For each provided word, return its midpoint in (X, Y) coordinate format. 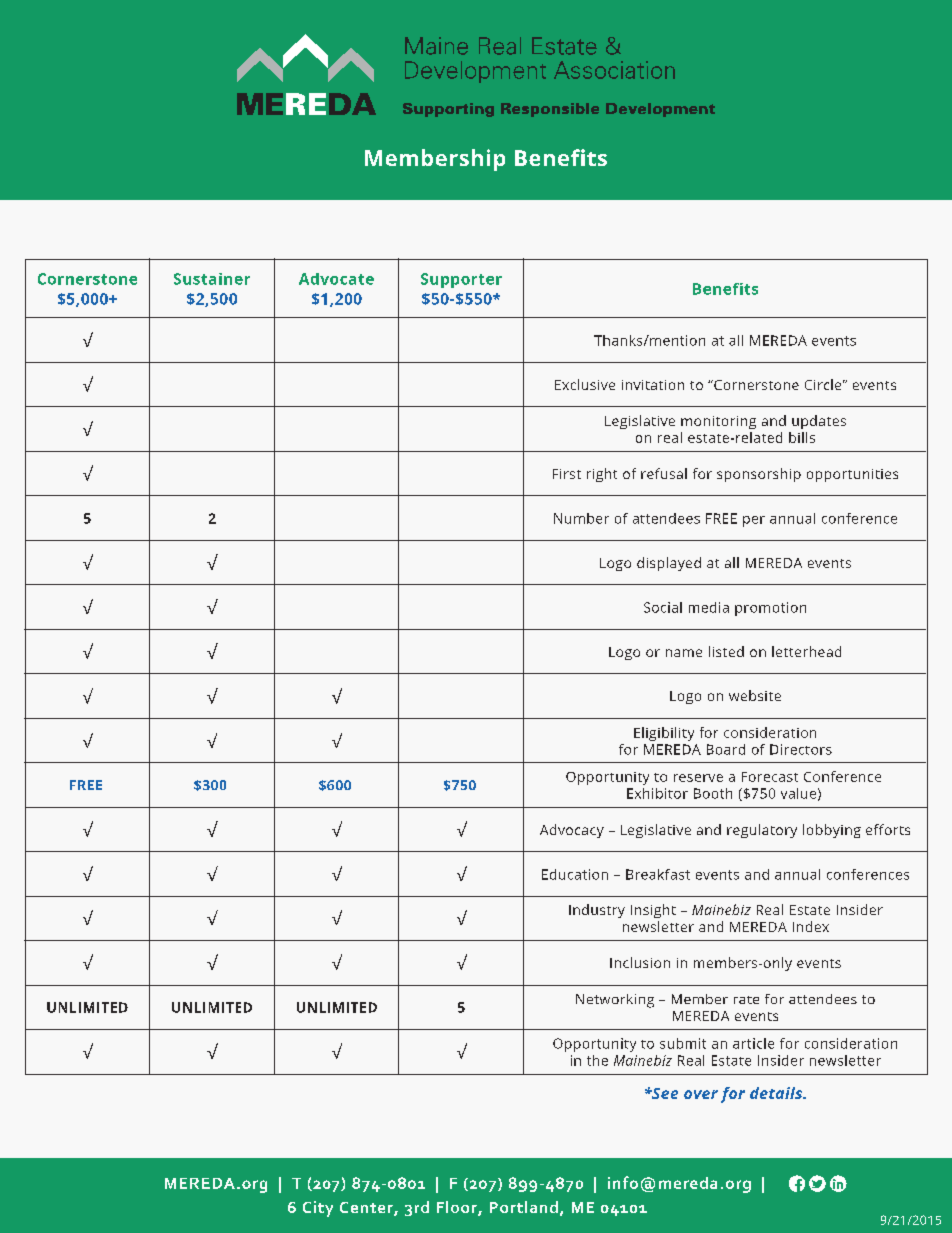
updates (819, 422)
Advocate (336, 279)
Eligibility (664, 734)
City (318, 1209)
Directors (801, 749)
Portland (524, 1207)
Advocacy (572, 831)
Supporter (461, 280)
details (777, 1093)
